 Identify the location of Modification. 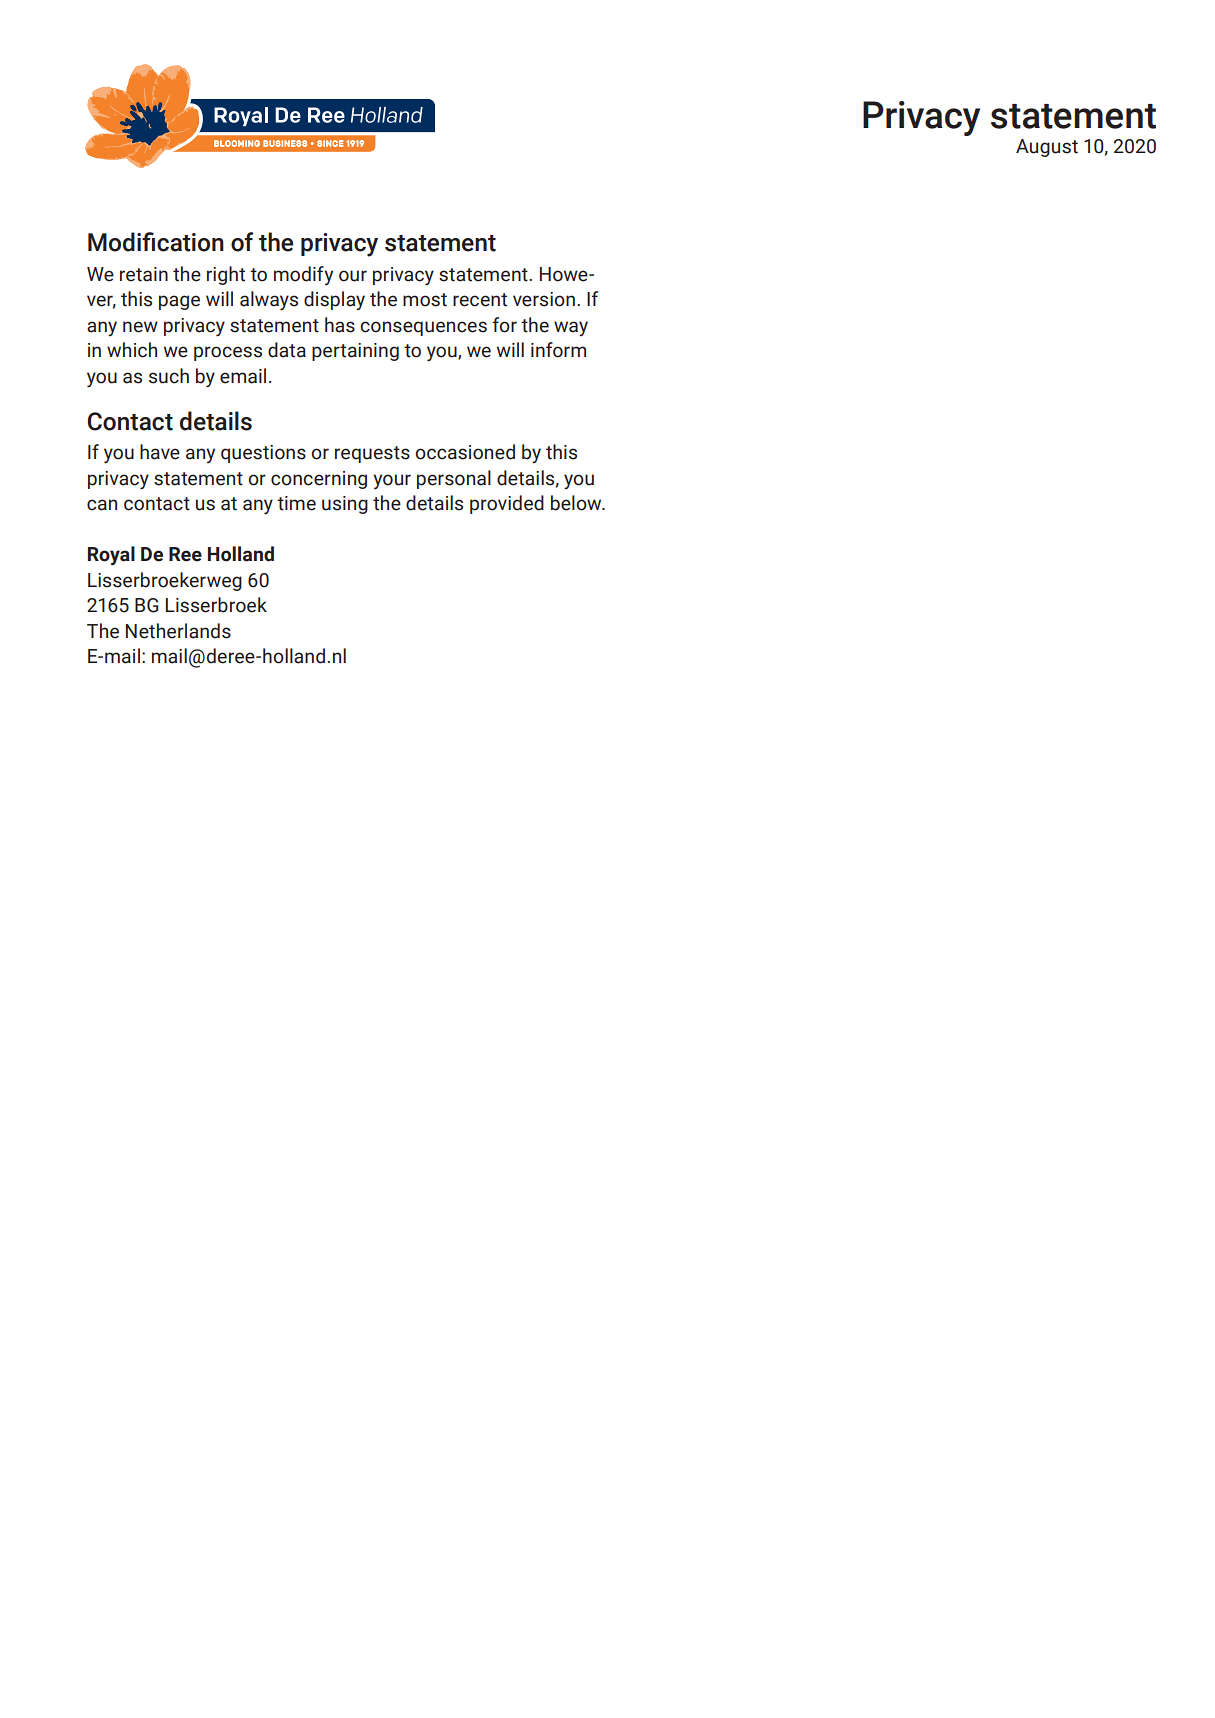
(156, 242).
